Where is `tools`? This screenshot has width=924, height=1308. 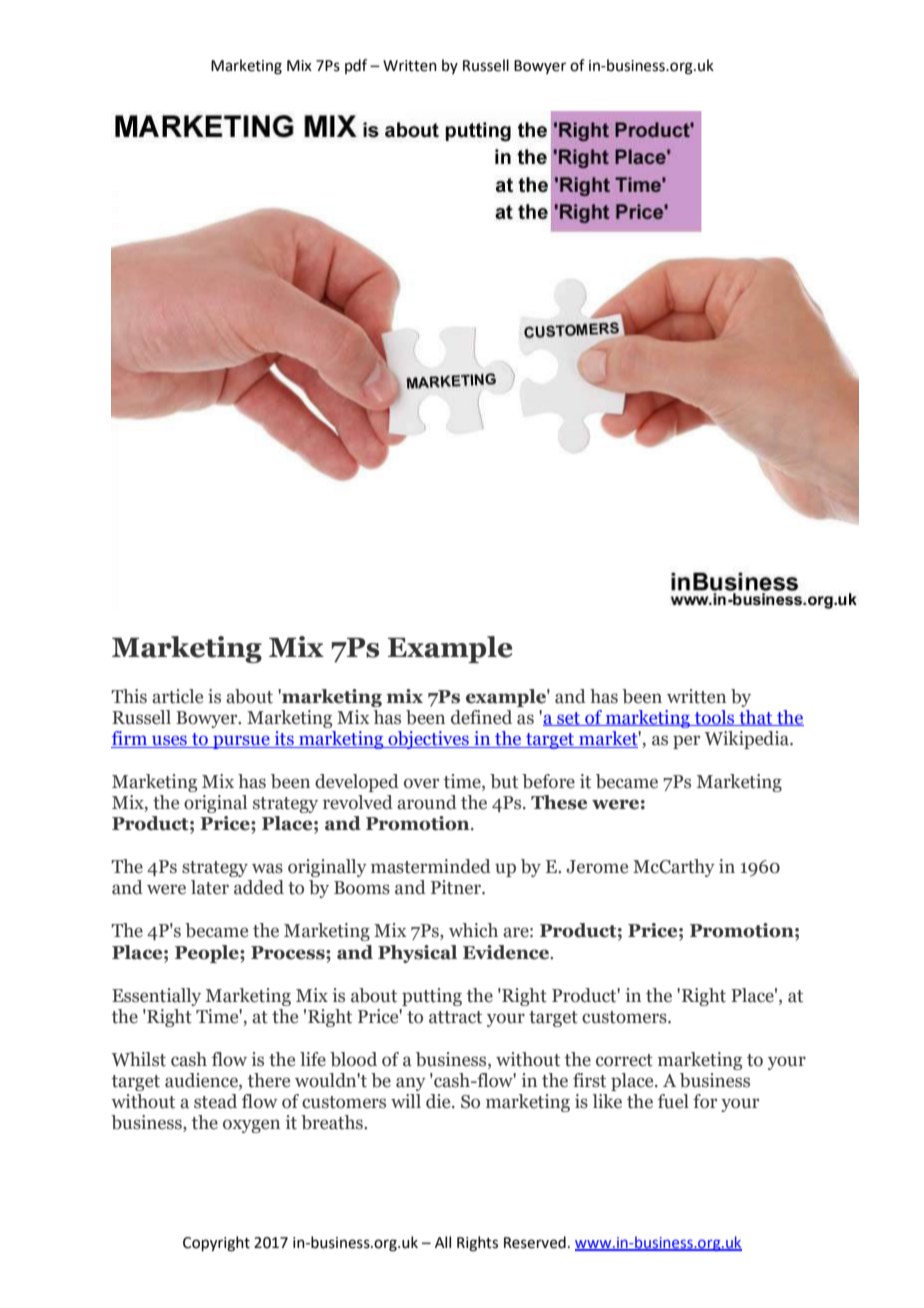
tools is located at coordinates (715, 718).
